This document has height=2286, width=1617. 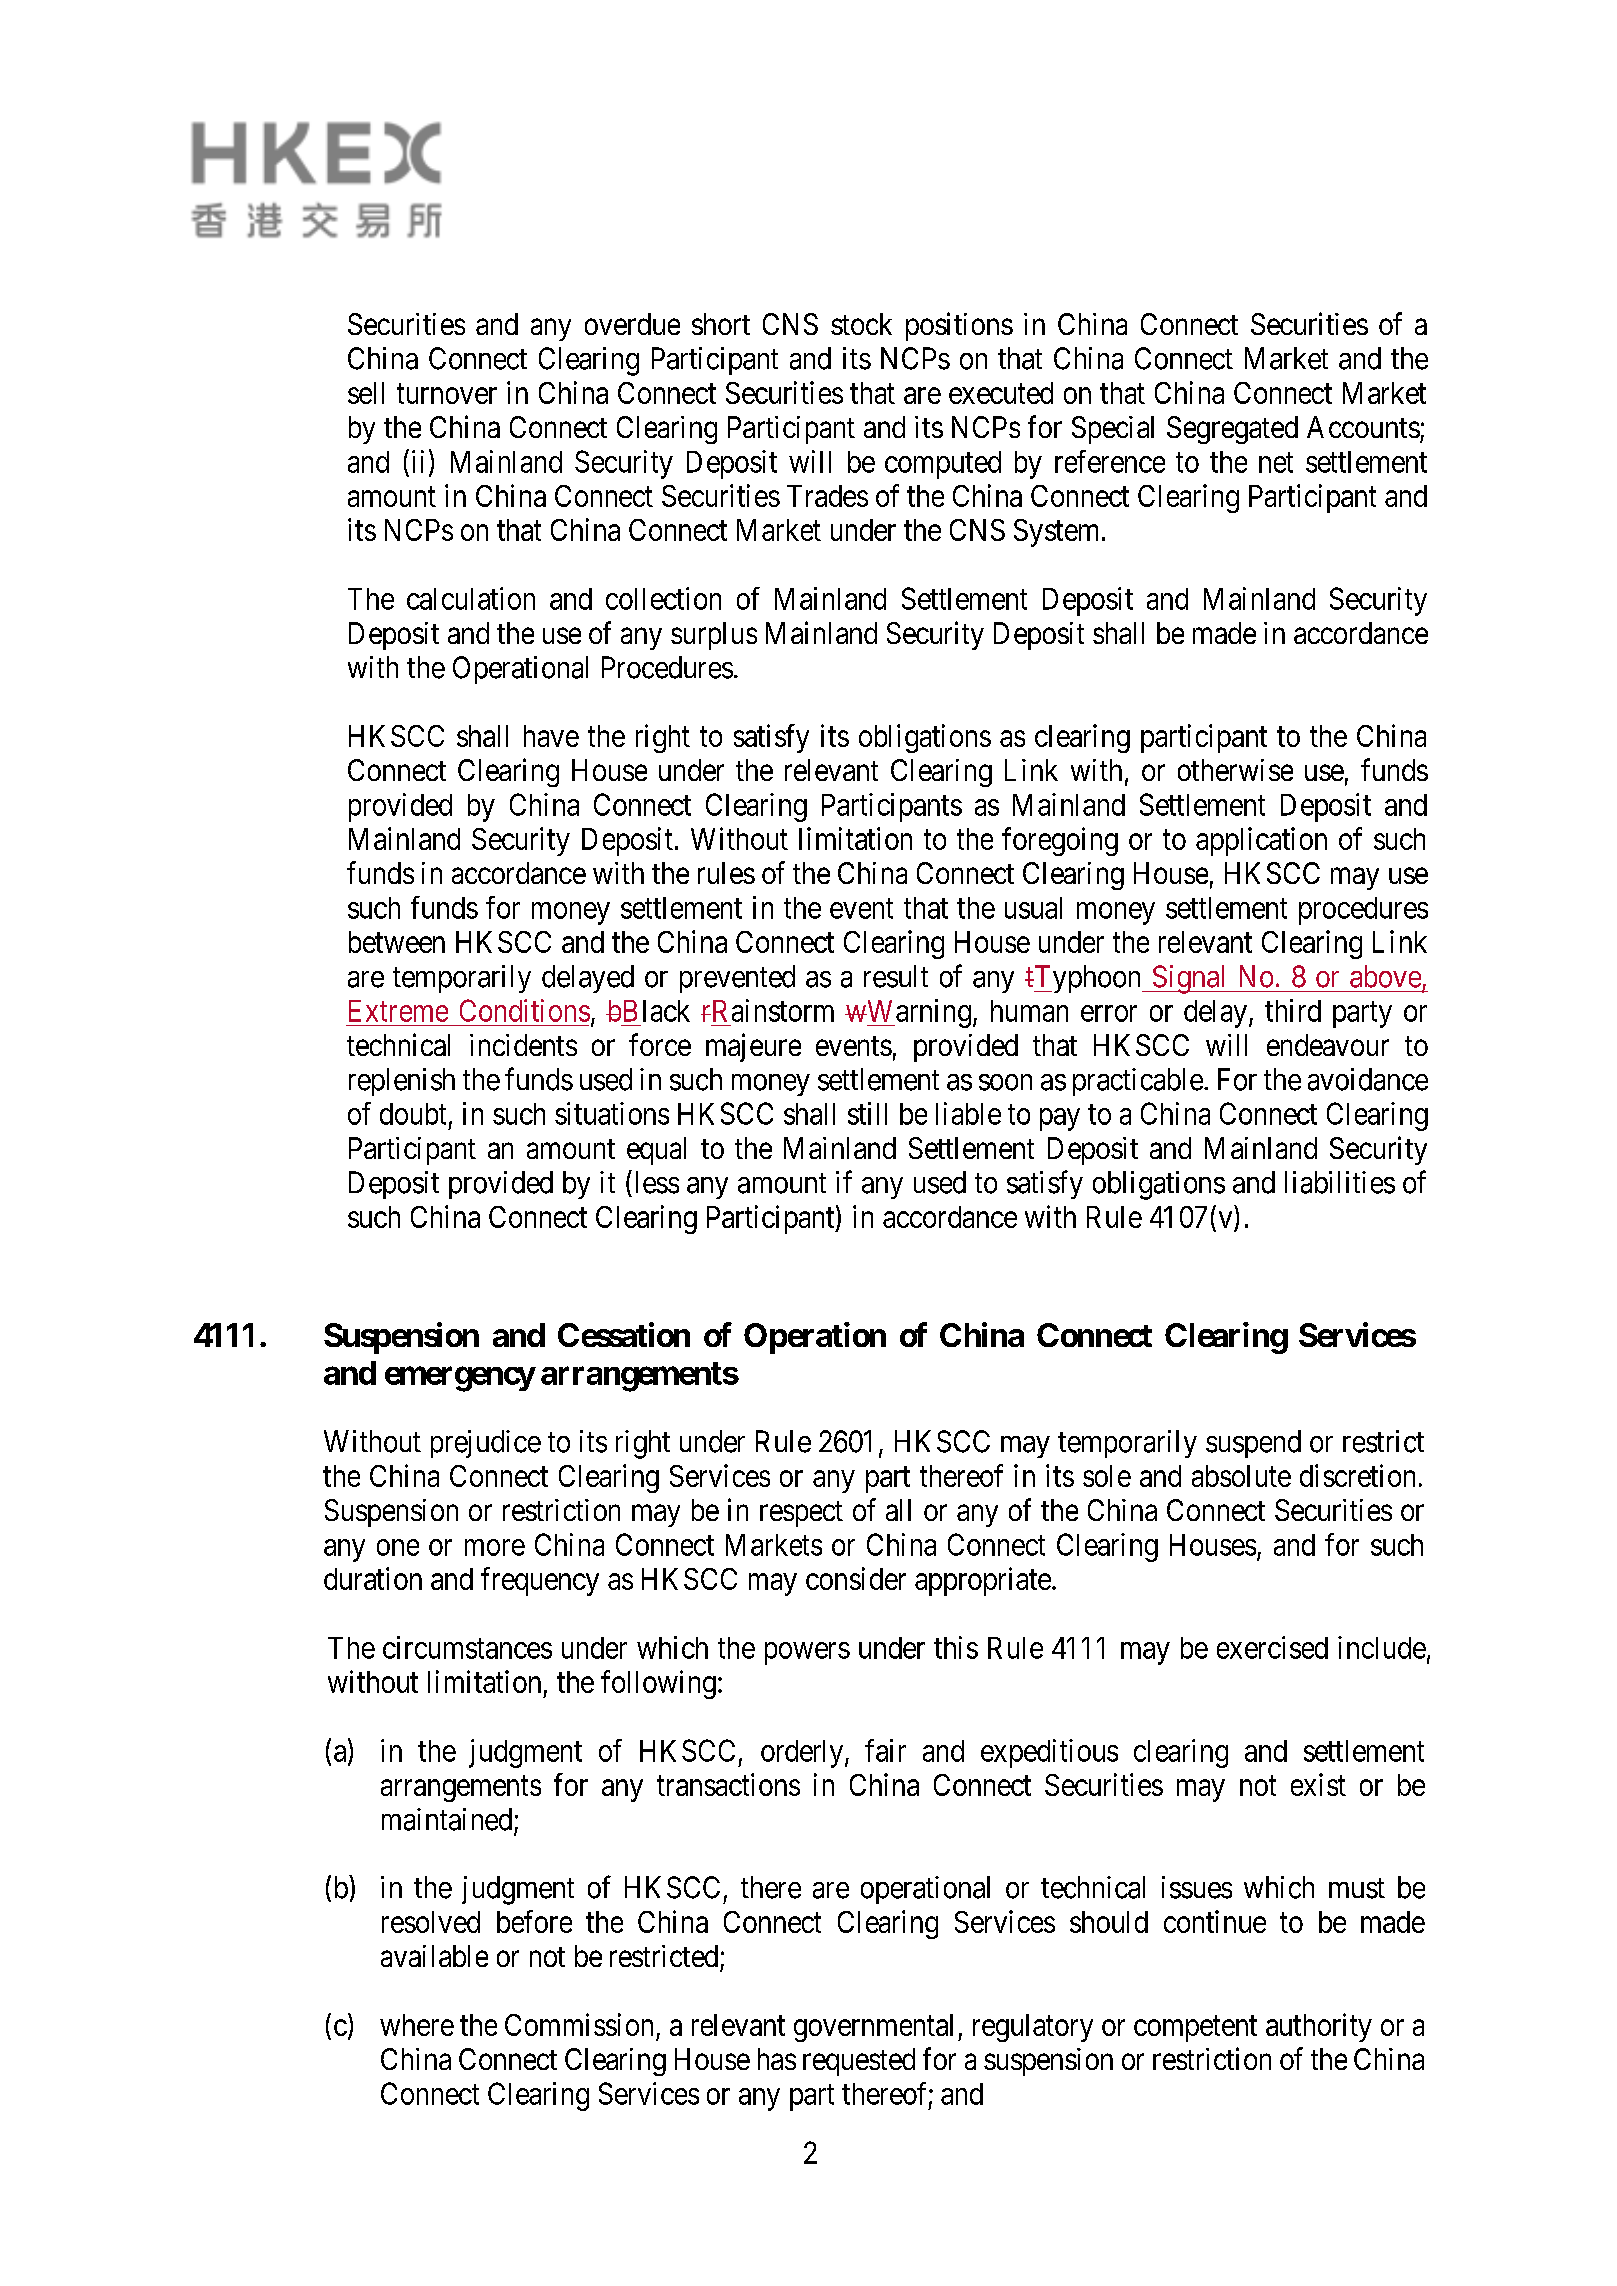 What do you see at coordinates (867, 1113) in the document?
I see `still` at bounding box center [867, 1113].
